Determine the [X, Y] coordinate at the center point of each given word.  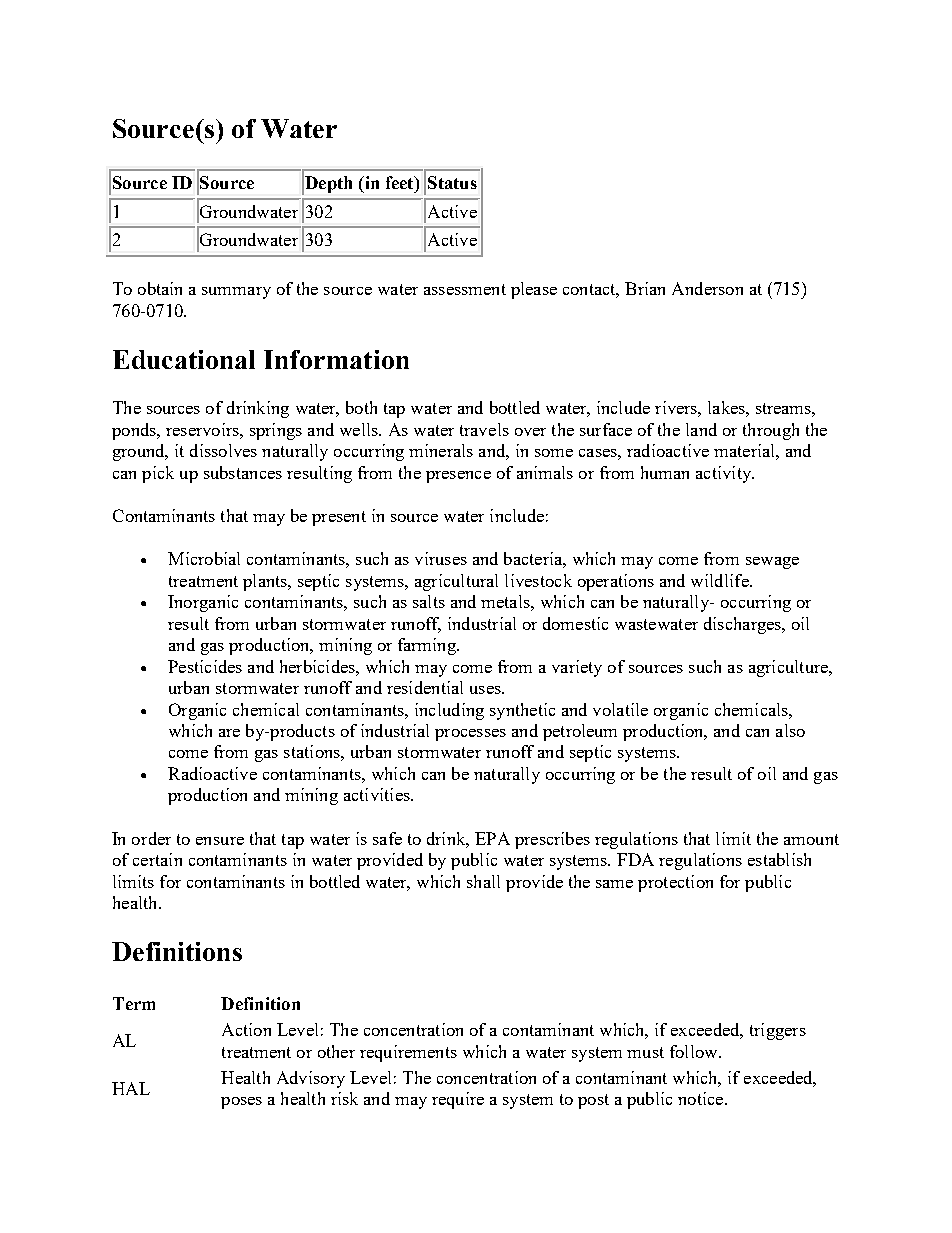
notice [702, 1098]
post [593, 1101]
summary [236, 293]
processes [470, 735]
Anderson [707, 288]
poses [241, 1103]
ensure [220, 841]
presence [458, 477]
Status [452, 182]
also [790, 730]
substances [243, 472]
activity [725, 474]
